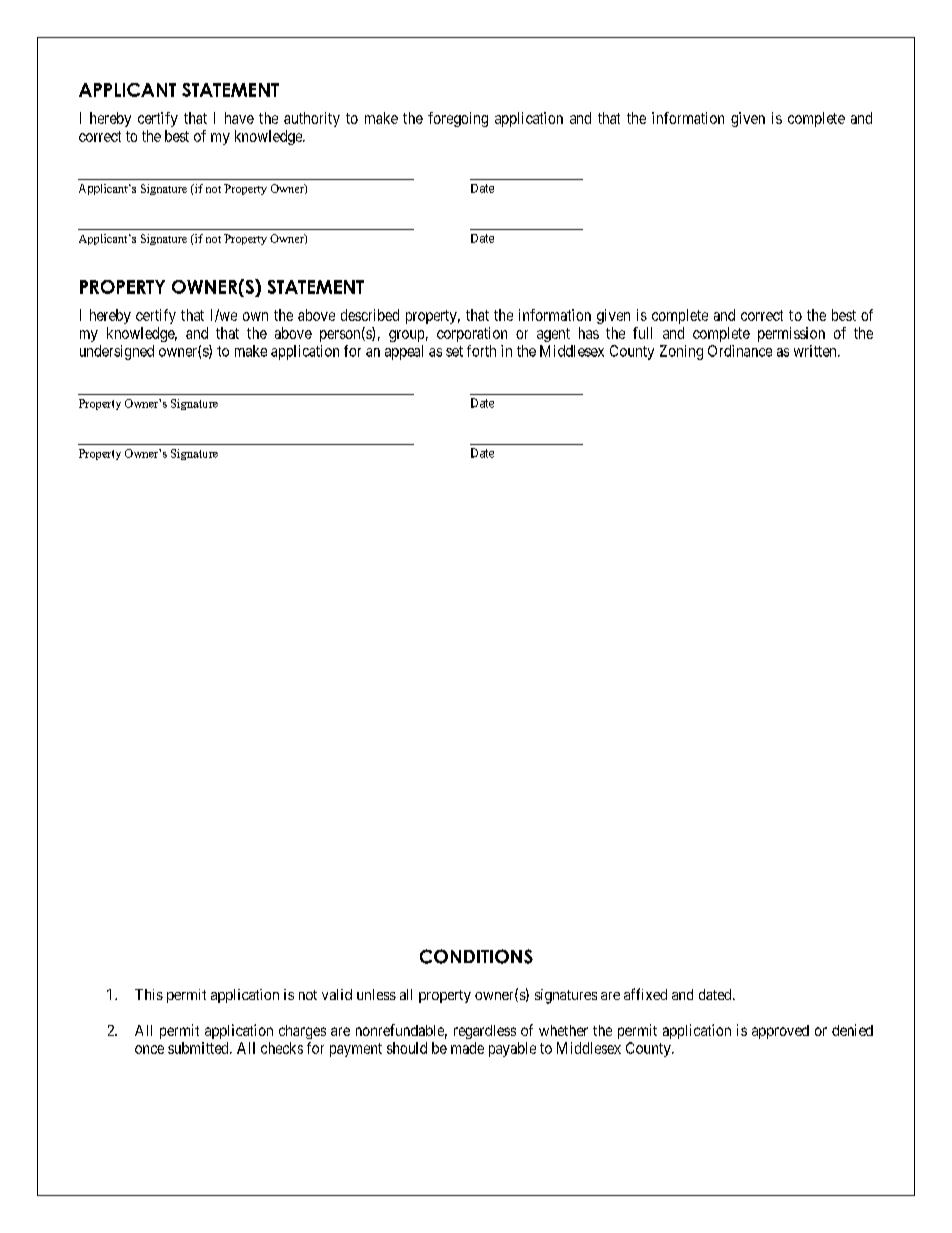 The height and width of the screenshot is (1233, 952). What do you see at coordinates (645, 994) in the screenshot?
I see `affixed` at bounding box center [645, 994].
